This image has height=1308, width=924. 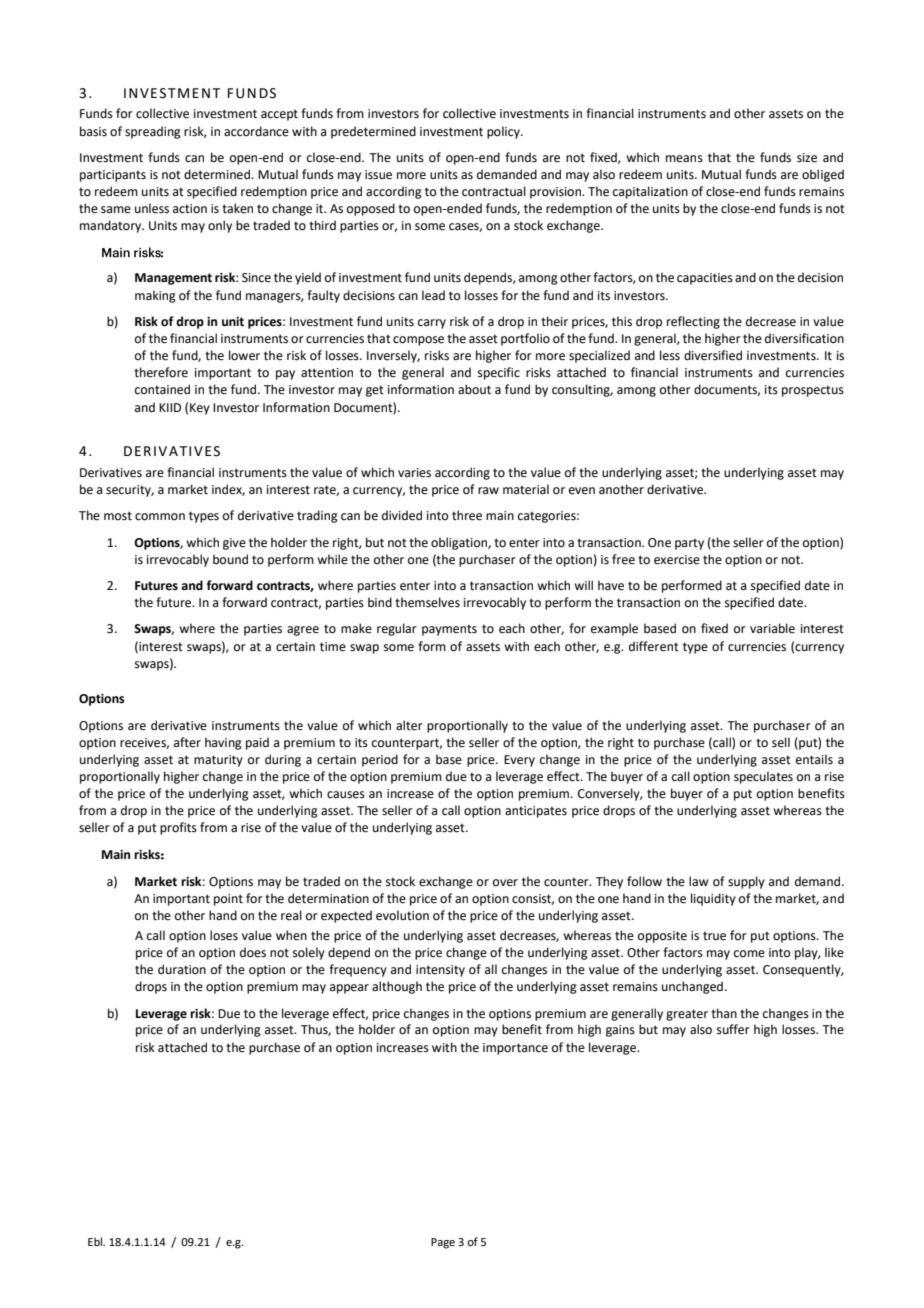 I want to click on bound, so click(x=230, y=559).
